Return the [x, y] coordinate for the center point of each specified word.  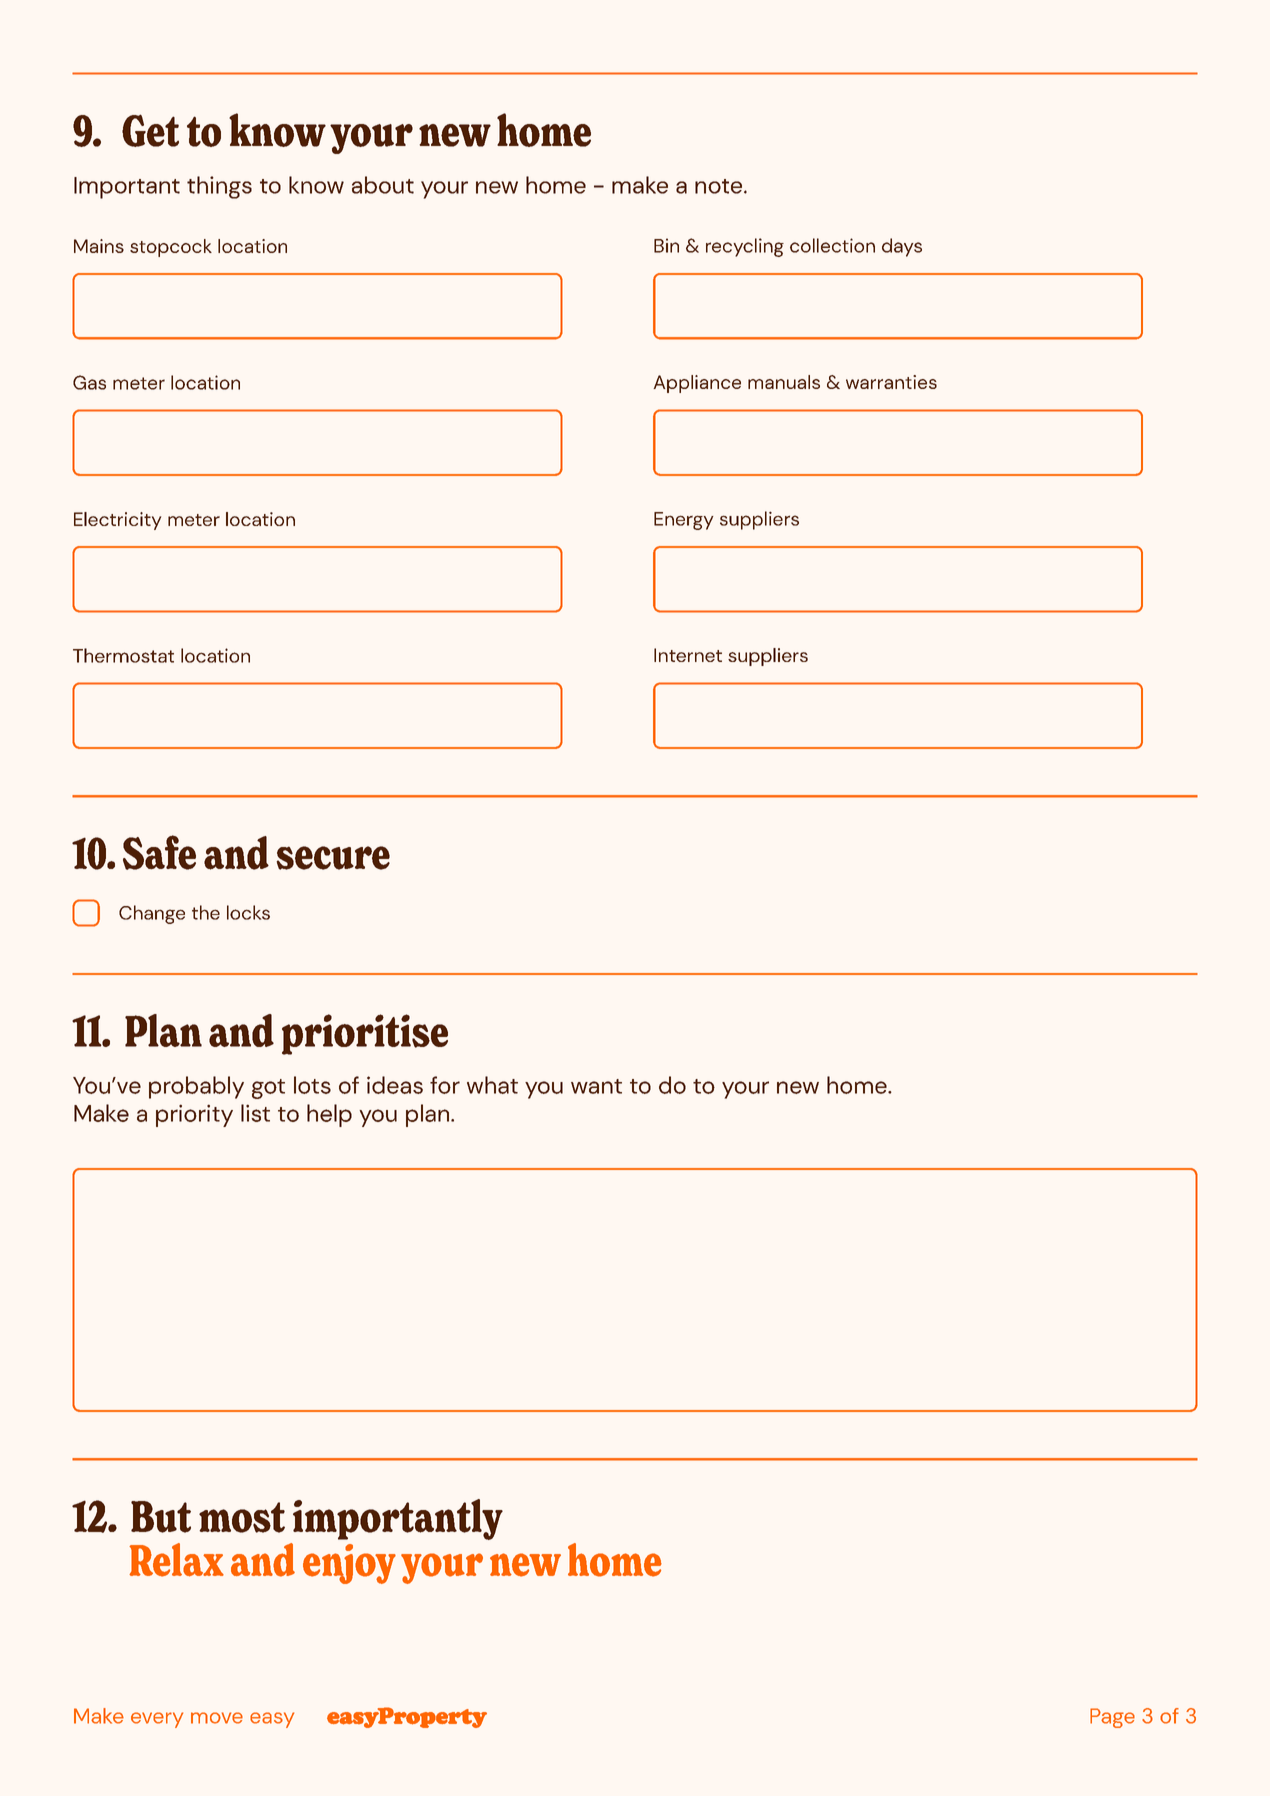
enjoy [349, 1564]
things [219, 187]
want [596, 1086]
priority [194, 1115]
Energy [684, 521]
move [217, 1718]
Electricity [117, 521]
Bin [666, 245]
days [902, 247]
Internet [688, 655]
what [492, 1085]
